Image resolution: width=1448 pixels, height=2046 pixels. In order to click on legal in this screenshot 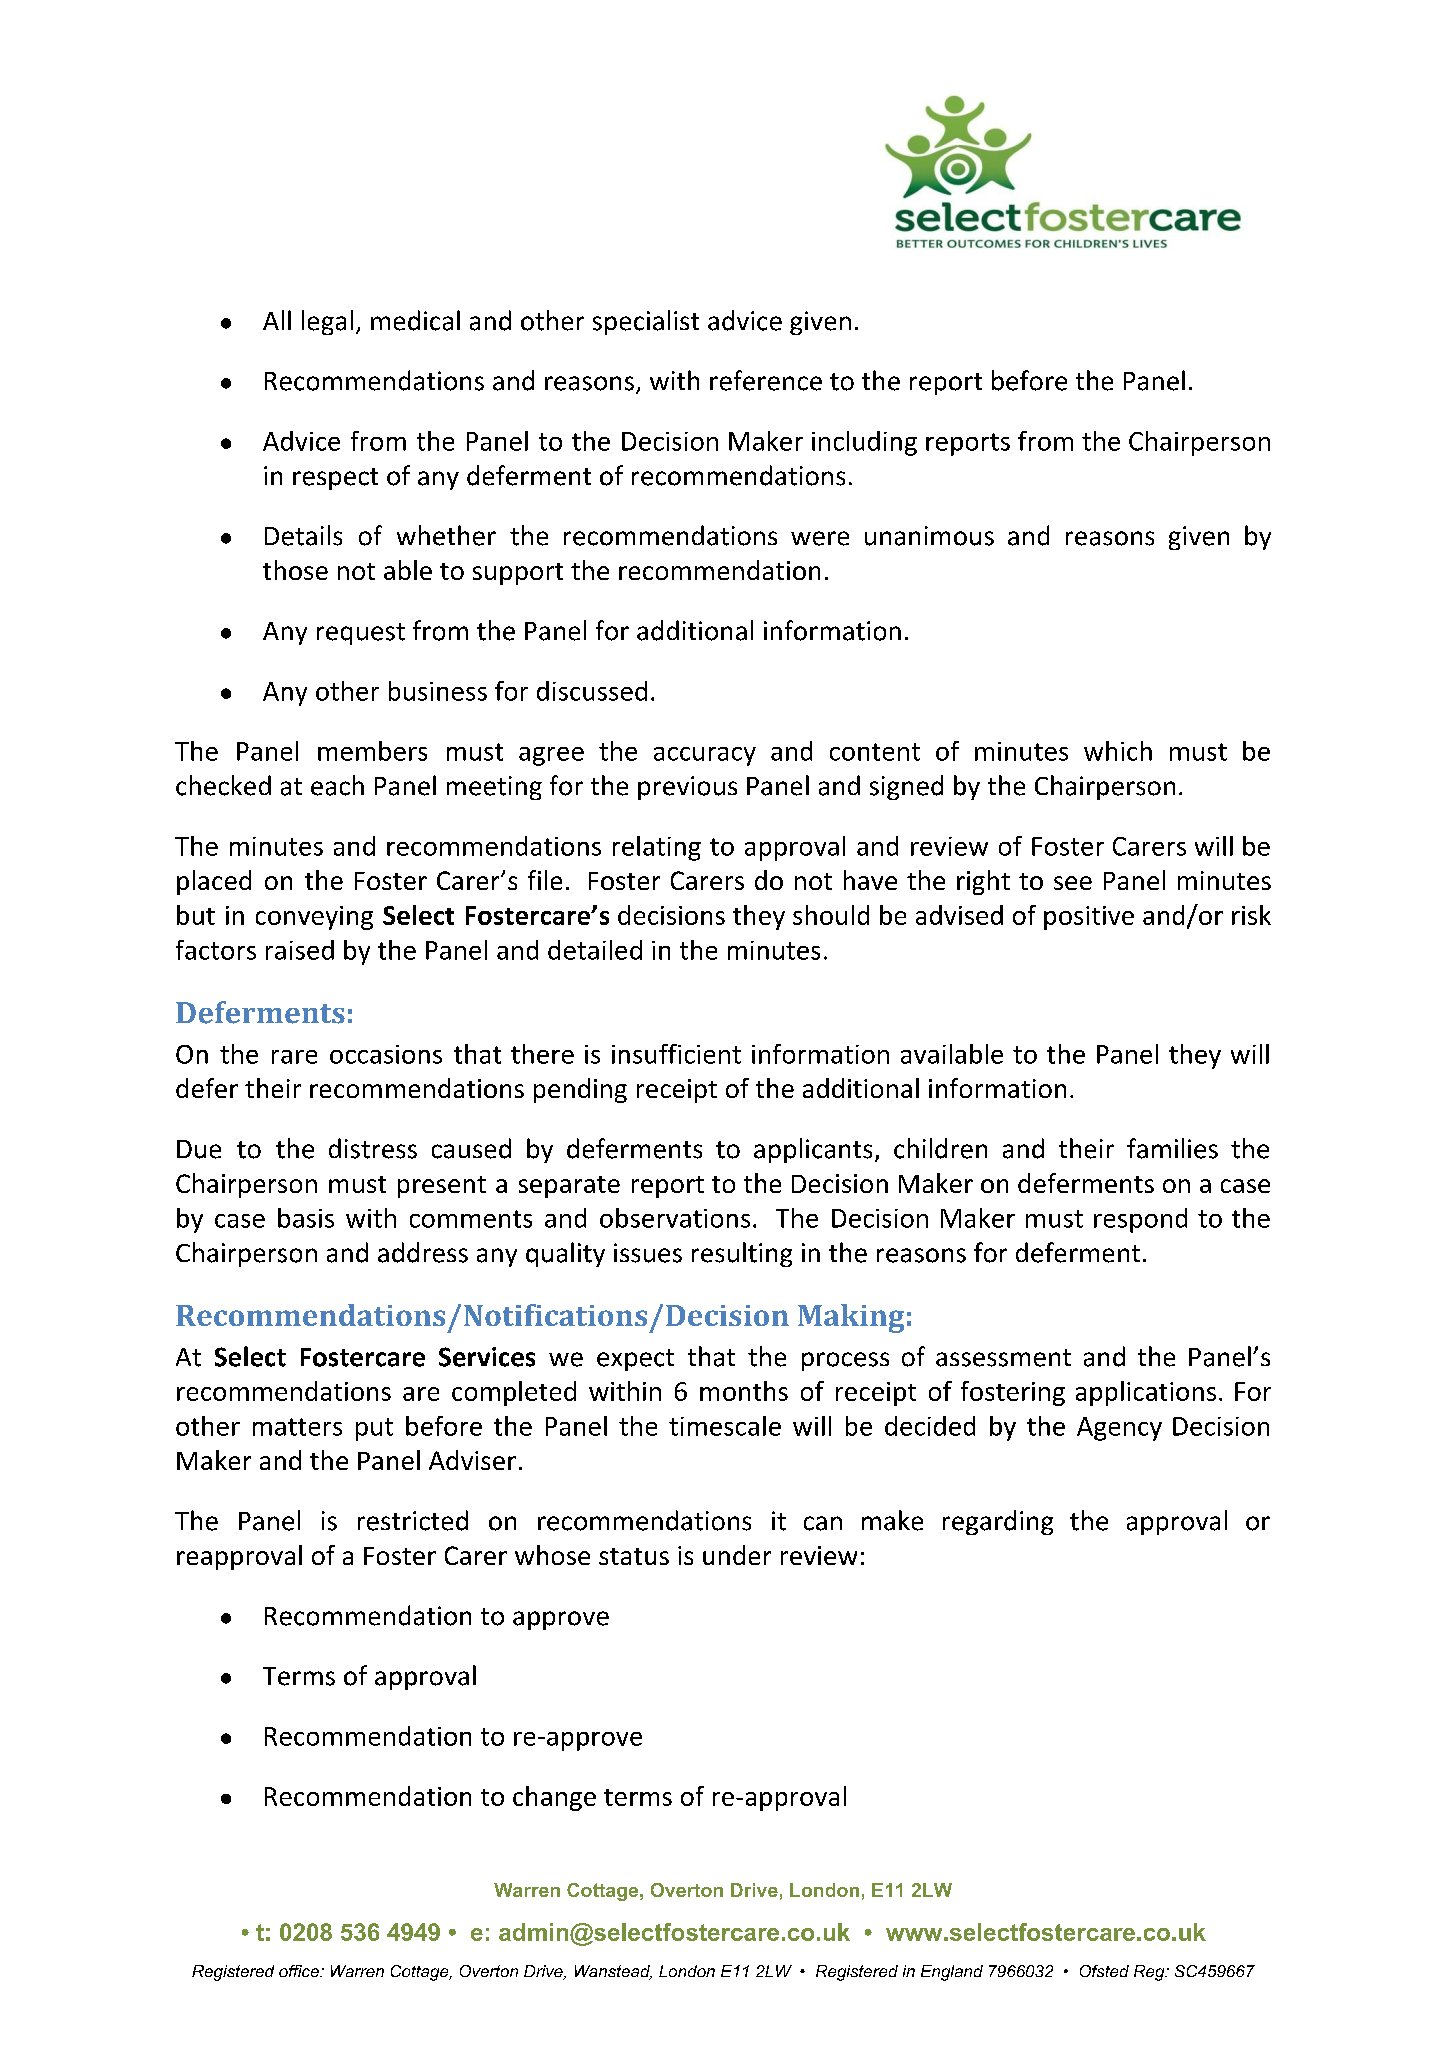, I will do `click(327, 322)`.
